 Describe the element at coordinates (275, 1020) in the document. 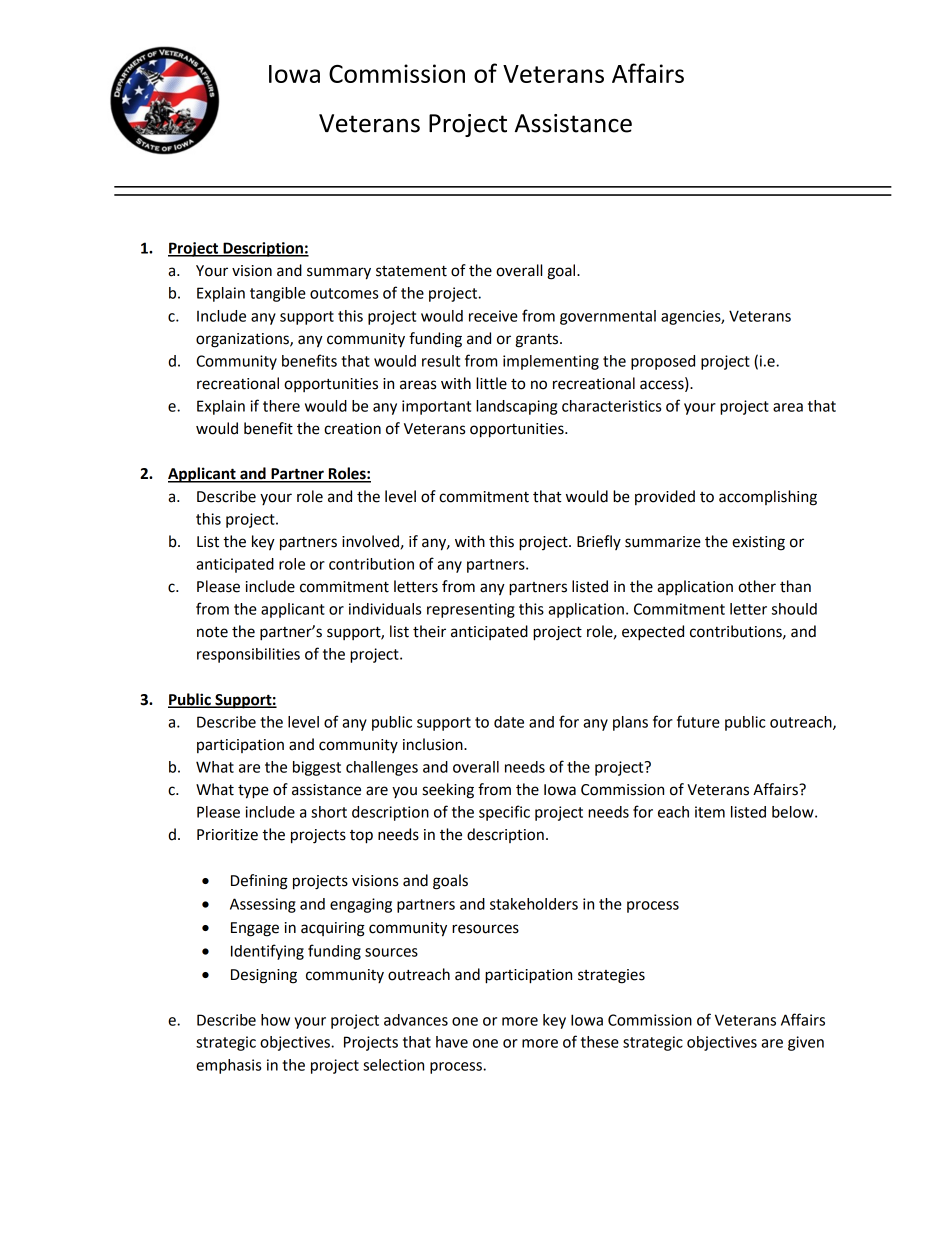

I see `how` at that location.
